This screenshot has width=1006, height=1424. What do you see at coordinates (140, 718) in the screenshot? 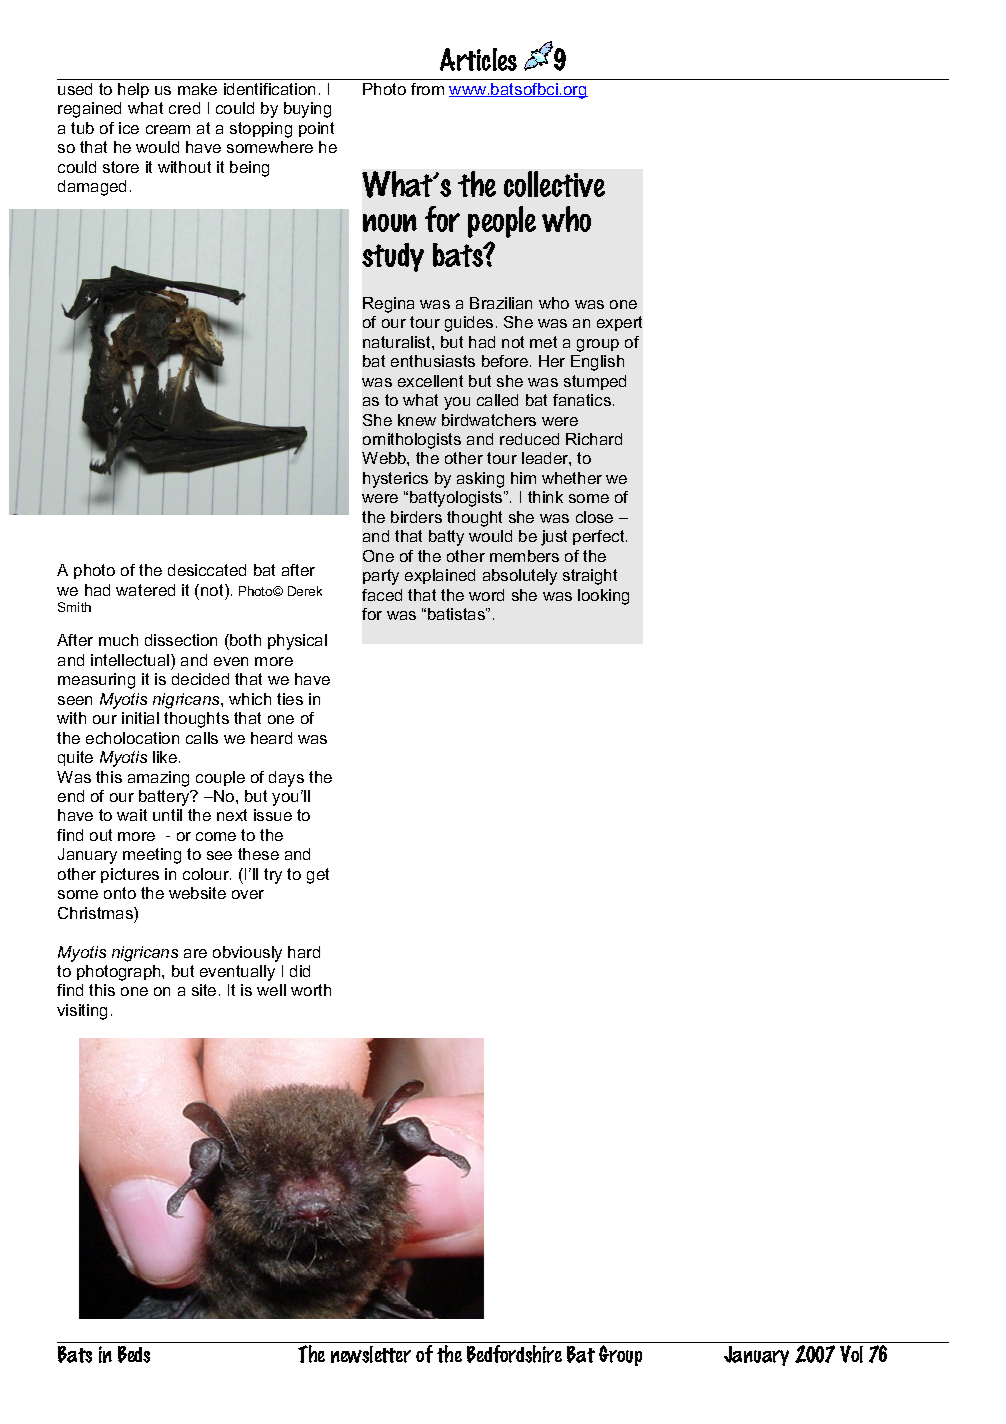
I see `initial` at bounding box center [140, 718].
